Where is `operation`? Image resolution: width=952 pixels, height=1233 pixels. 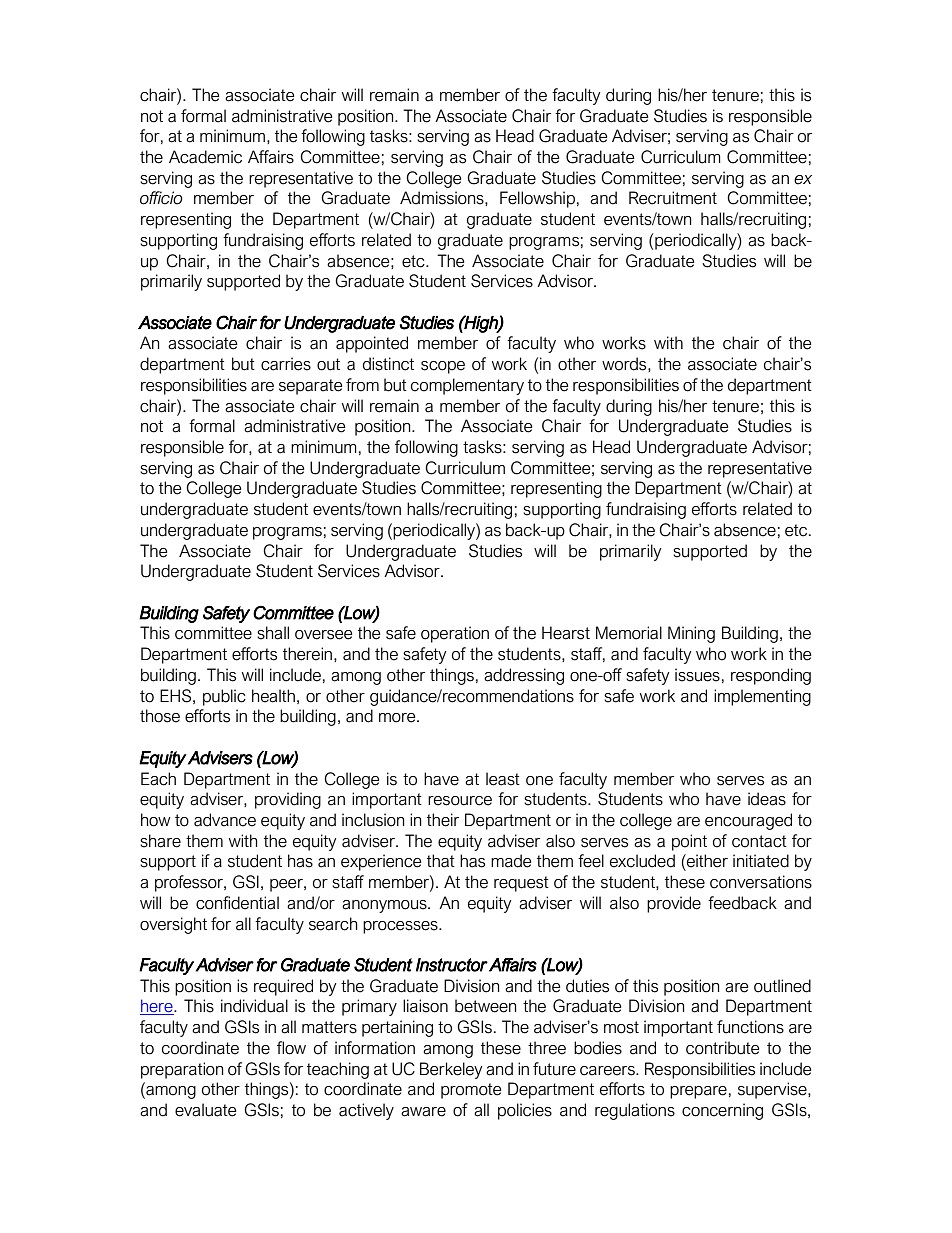
operation is located at coordinates (455, 634).
